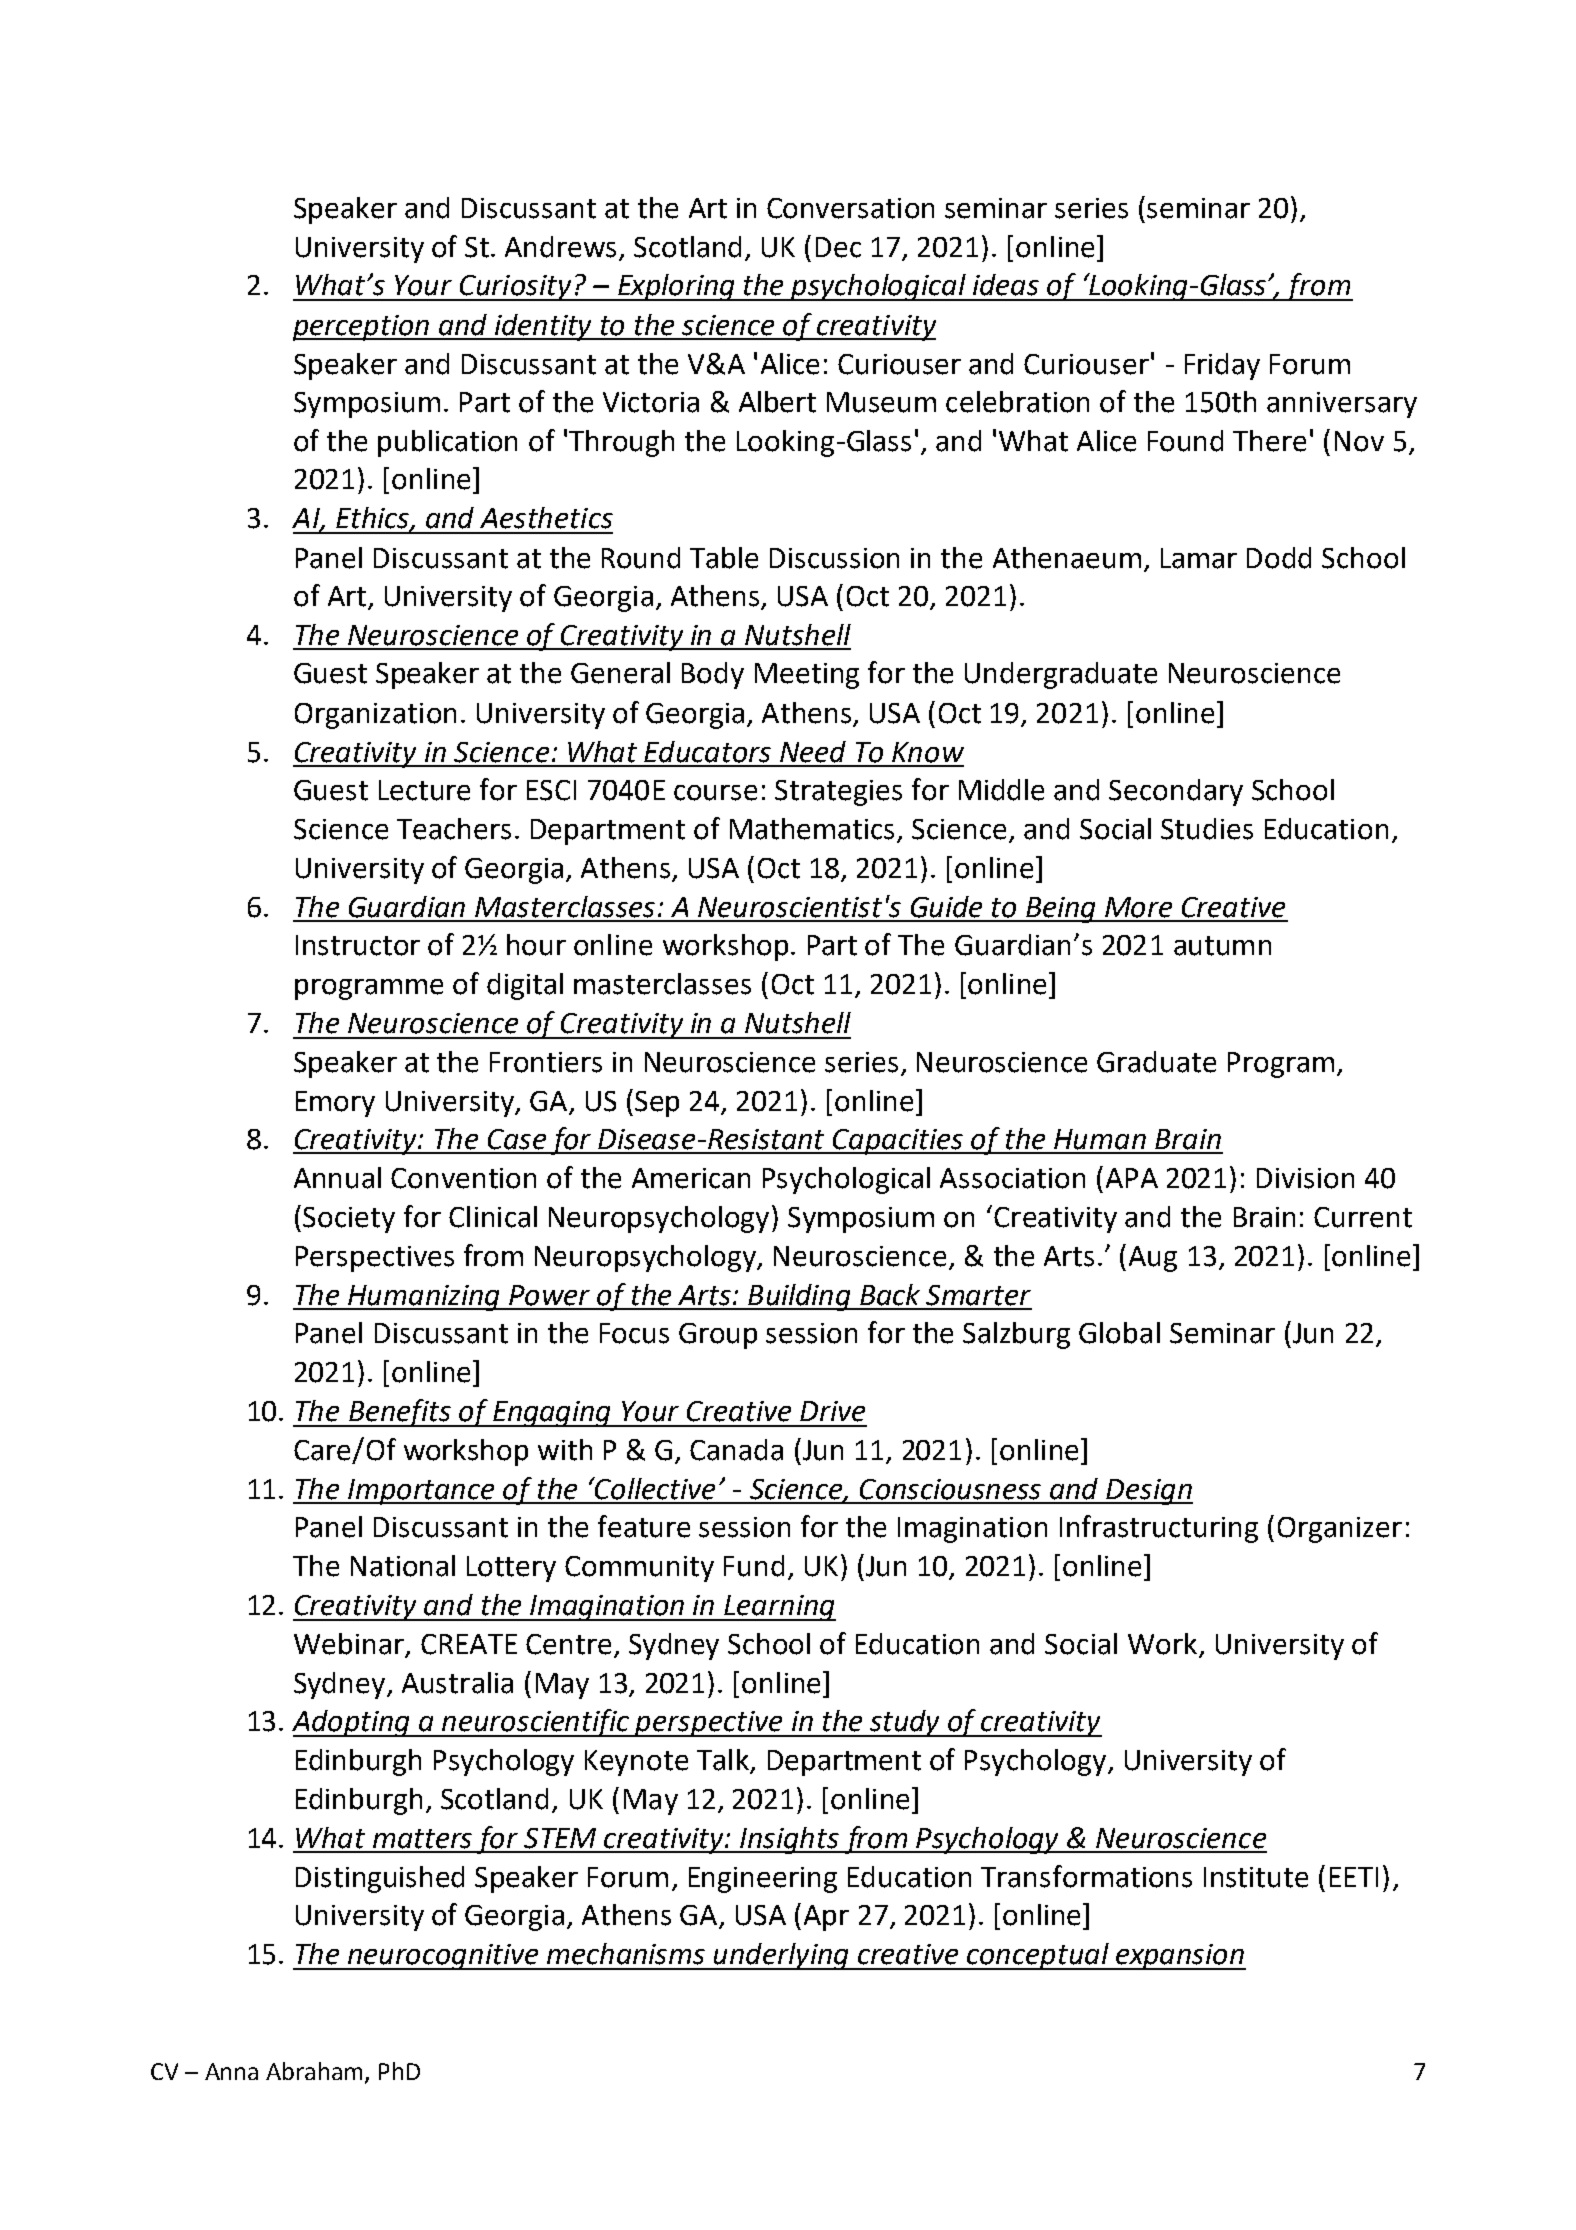 This screenshot has width=1576, height=2230. I want to click on Drive, so click(832, 1411).
